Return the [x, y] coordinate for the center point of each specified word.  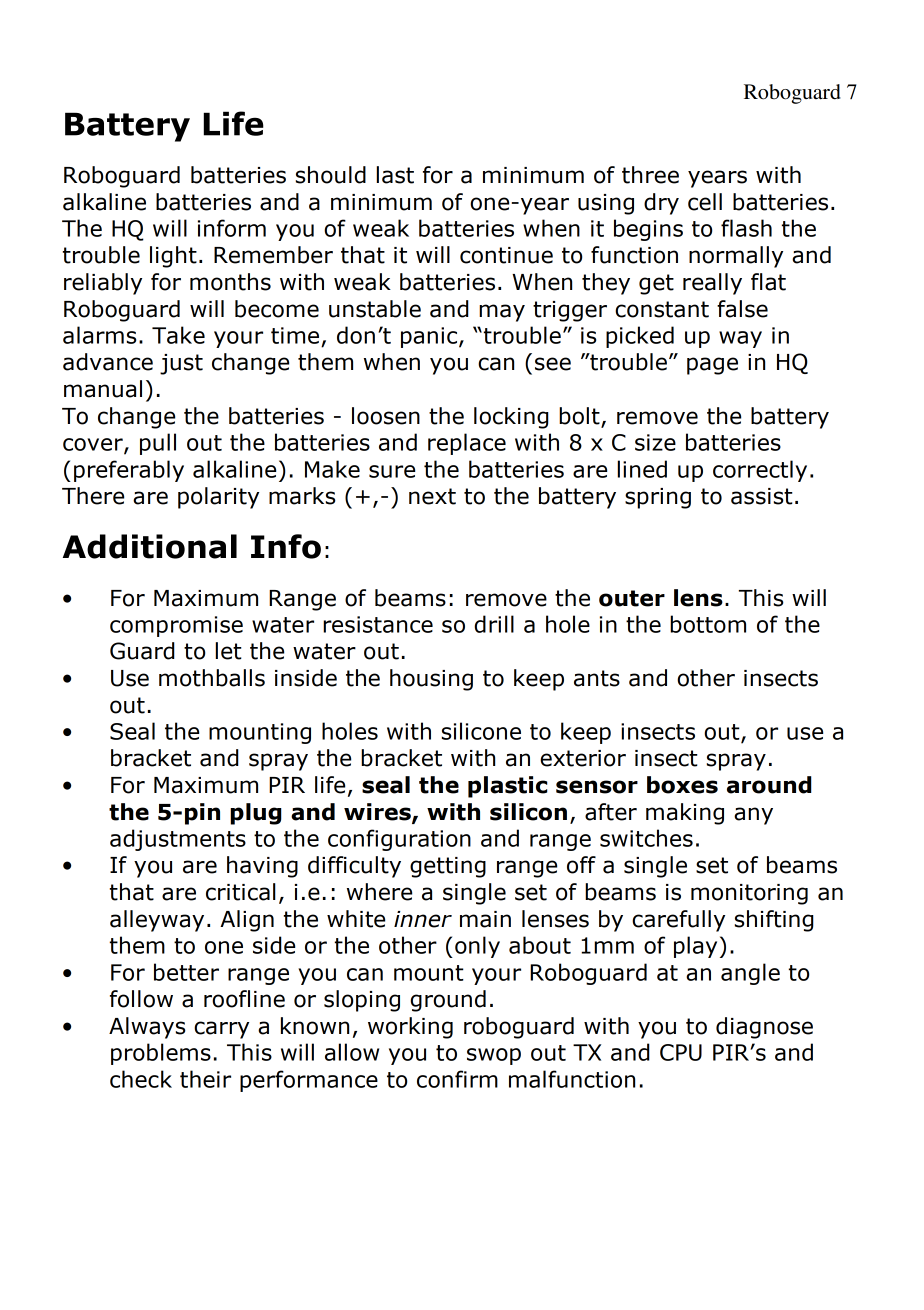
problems [161, 1054]
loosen [386, 416]
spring [658, 498]
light [173, 257]
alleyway [157, 921]
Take [178, 335]
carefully [678, 921]
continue [506, 255]
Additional [150, 546]
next [432, 496]
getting [448, 867]
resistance [378, 624]
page [712, 366]
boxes [682, 785]
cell [705, 202]
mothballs [212, 678]
